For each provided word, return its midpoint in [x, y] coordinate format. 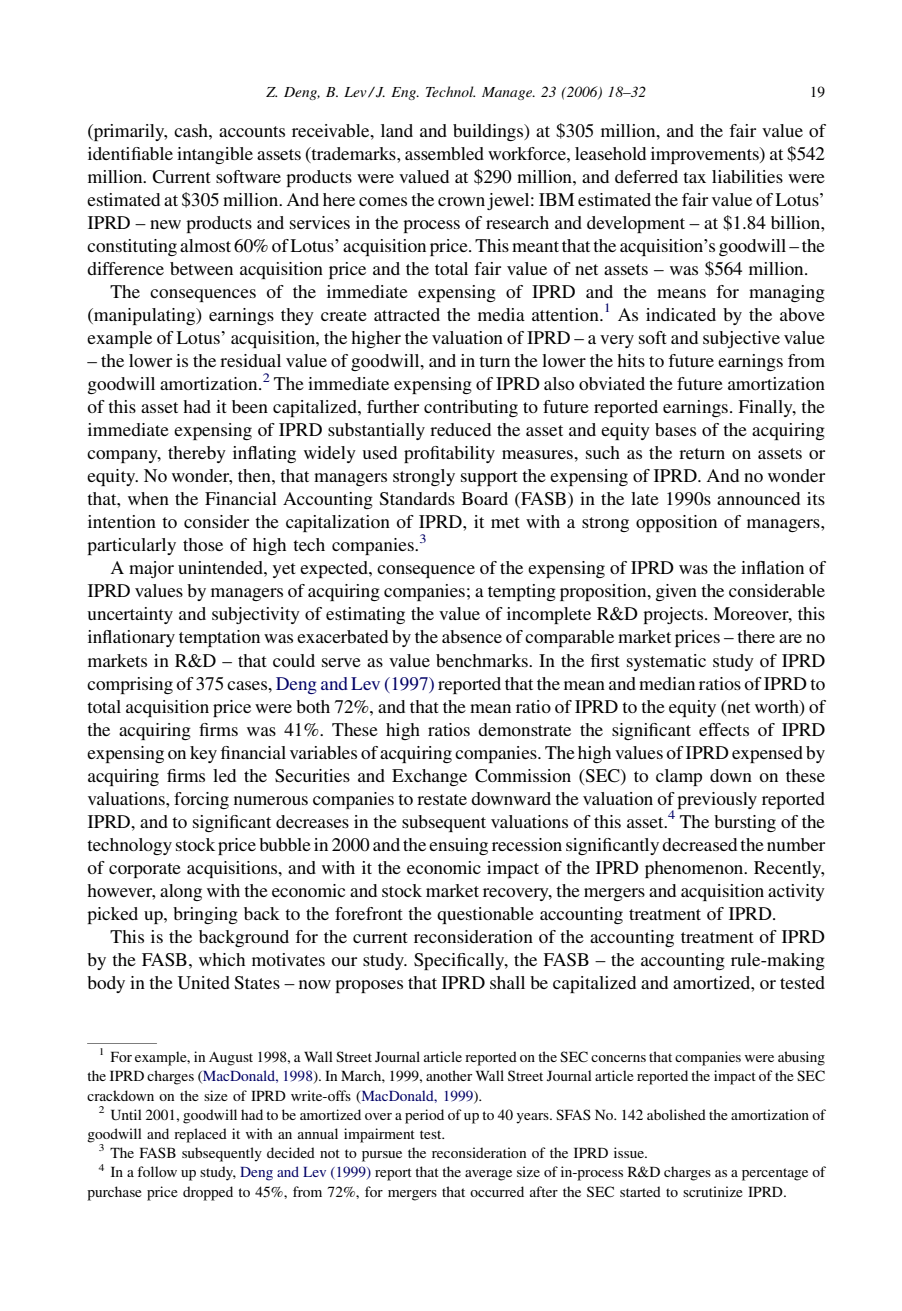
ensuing [458, 846]
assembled [444, 153]
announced [758, 498]
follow [157, 1171]
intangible [215, 155]
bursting [745, 823]
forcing [201, 800]
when [148, 498]
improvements [706, 155]
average [488, 1175]
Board [485, 498]
